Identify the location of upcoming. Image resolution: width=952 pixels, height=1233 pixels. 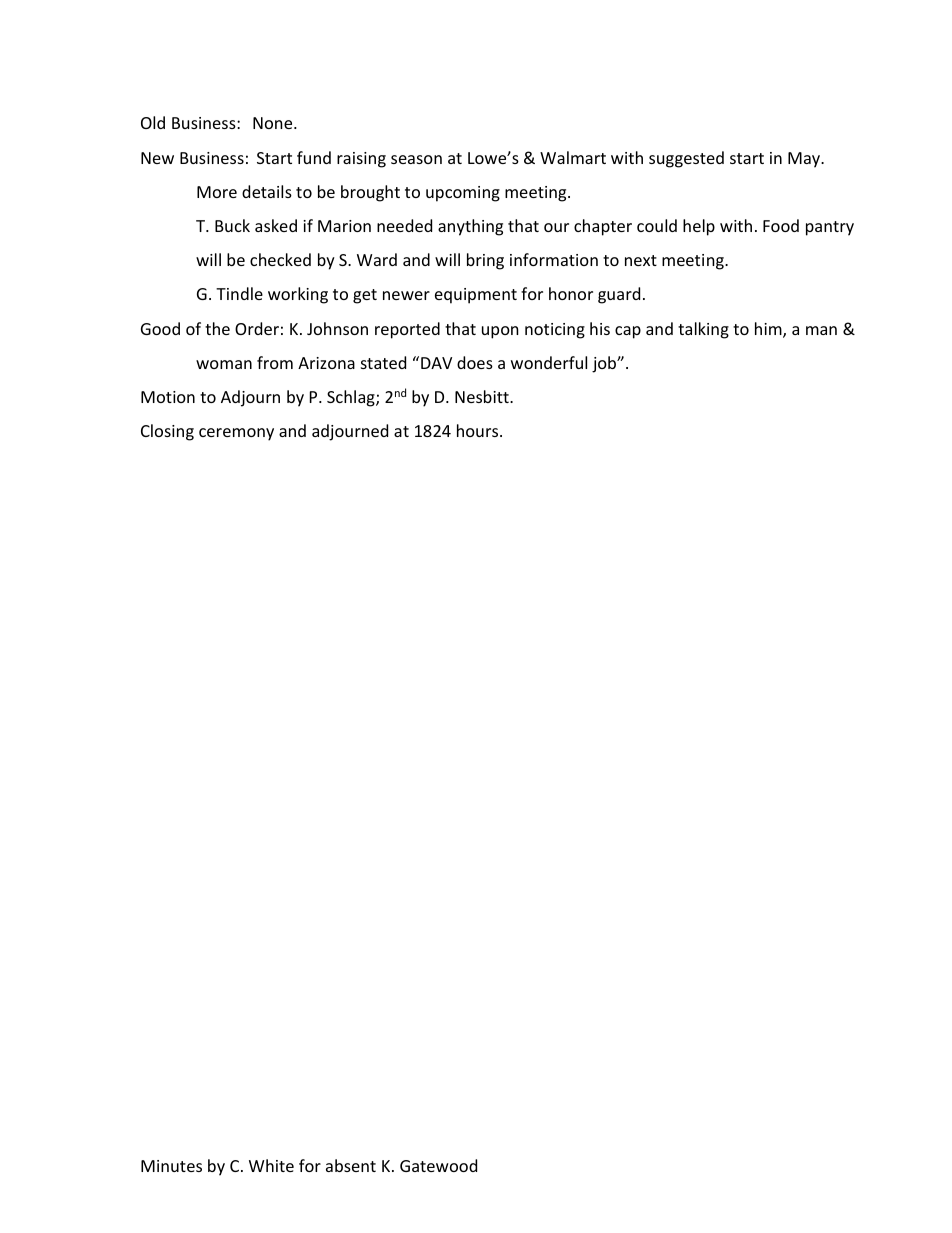
(463, 194).
